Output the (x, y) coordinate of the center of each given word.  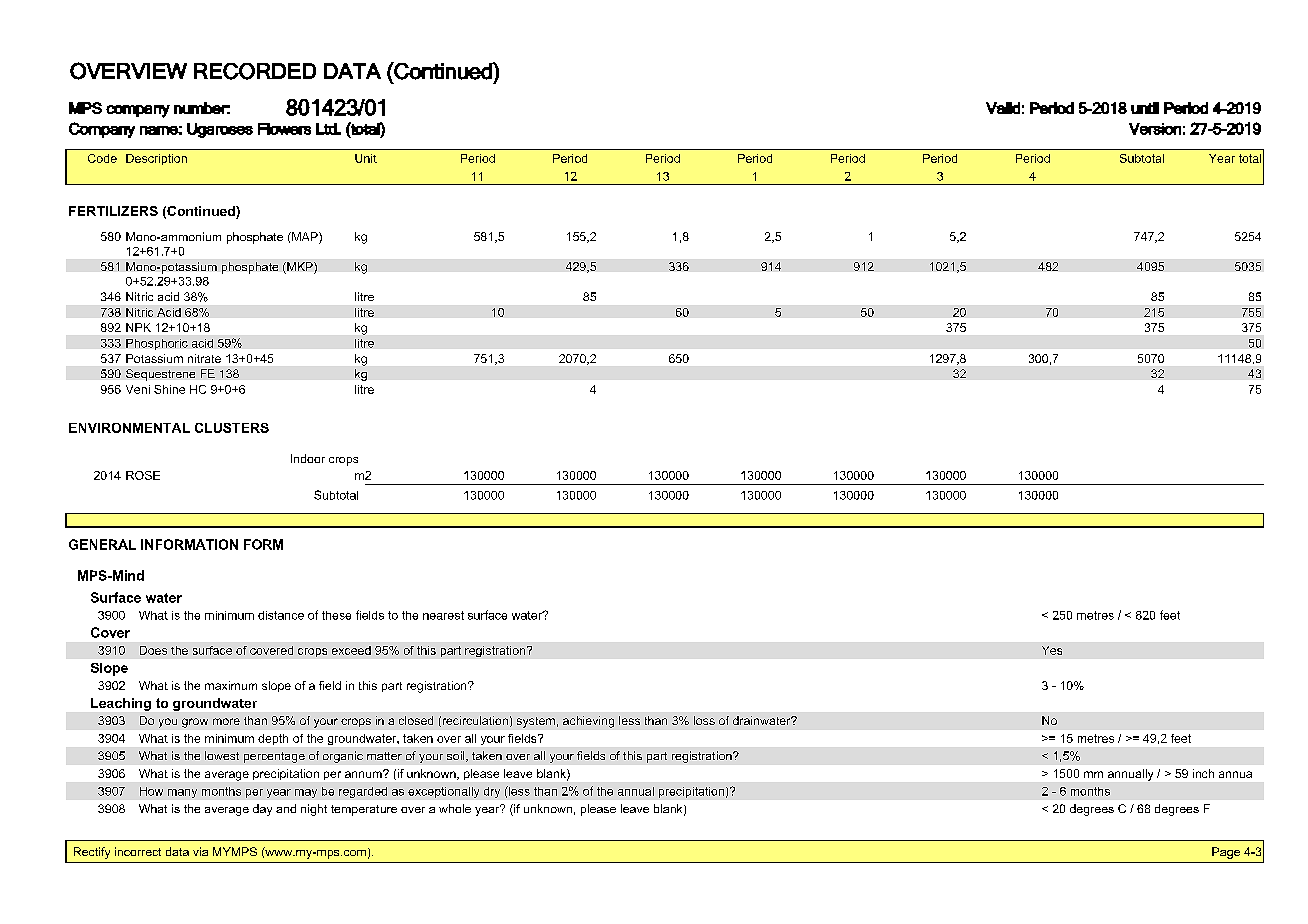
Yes (1052, 650)
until (1145, 108)
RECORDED (255, 71)
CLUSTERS (232, 428)
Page (1226, 853)
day (262, 810)
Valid (1003, 108)
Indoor (308, 458)
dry (492, 792)
